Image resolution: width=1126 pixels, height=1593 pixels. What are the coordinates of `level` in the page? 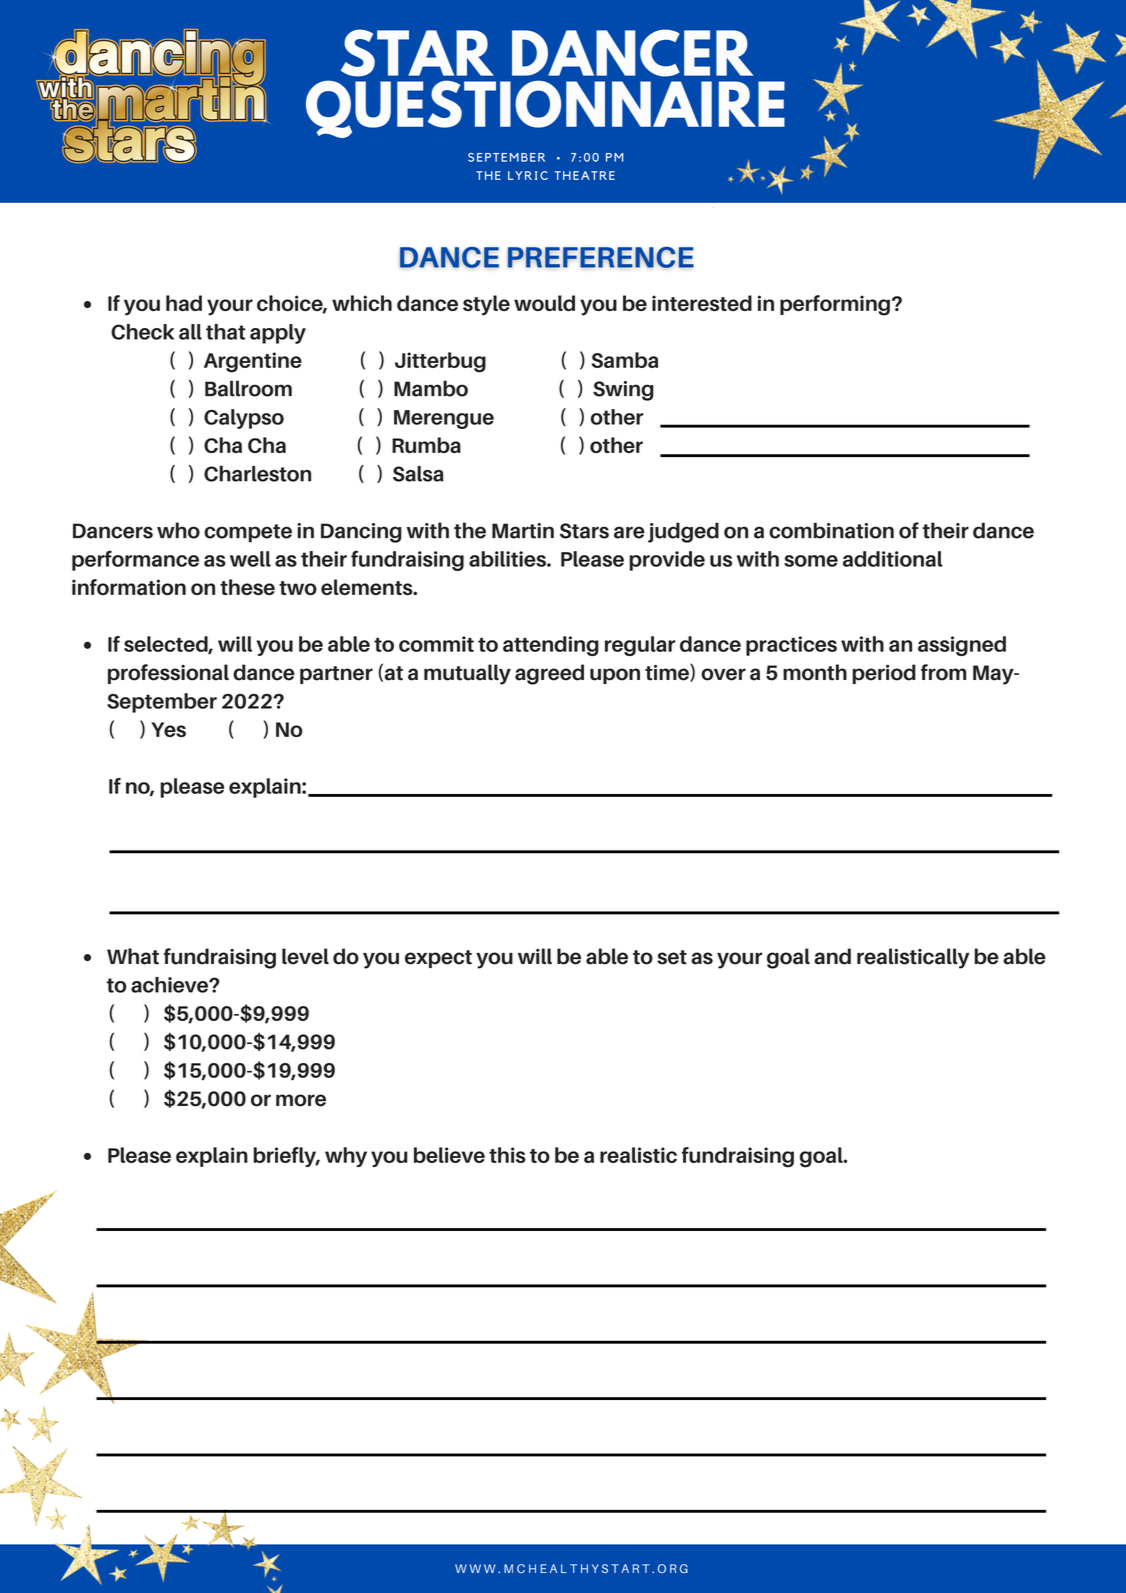 It's located at (305, 956).
